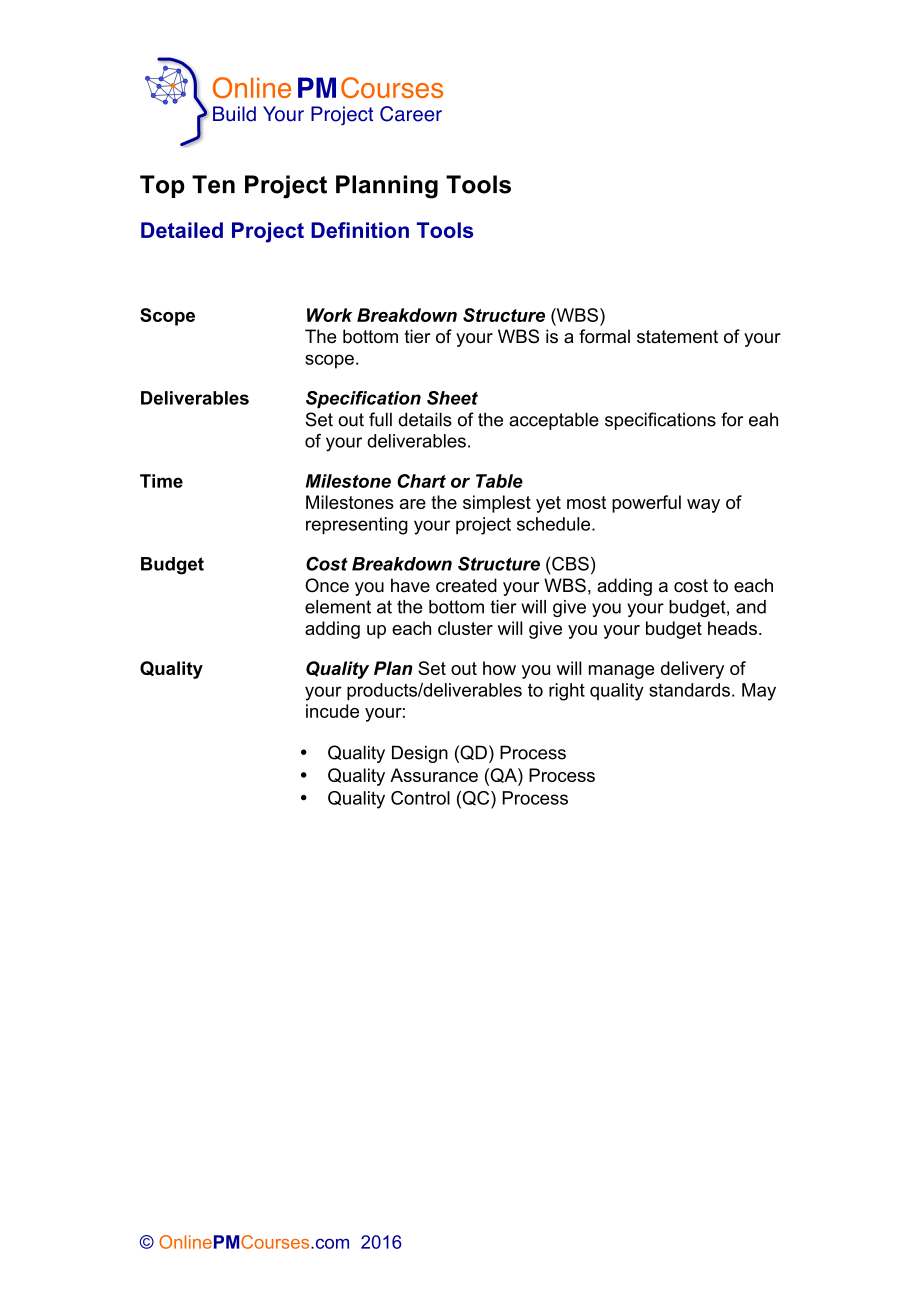 Image resolution: width=924 pixels, height=1308 pixels. What do you see at coordinates (421, 481) in the document?
I see `Chart` at bounding box center [421, 481].
